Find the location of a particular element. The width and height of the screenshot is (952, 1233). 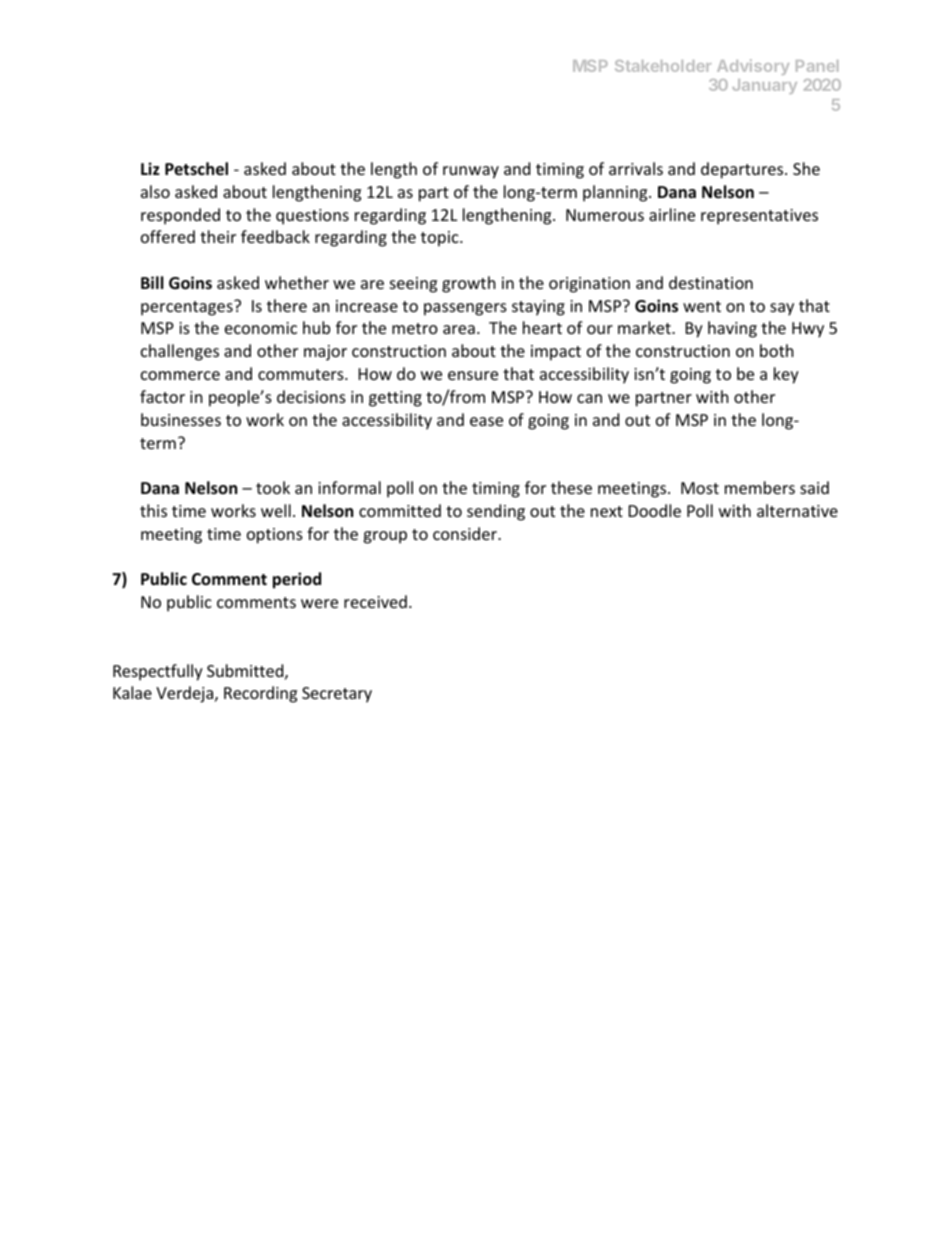

members is located at coordinates (760, 487).
